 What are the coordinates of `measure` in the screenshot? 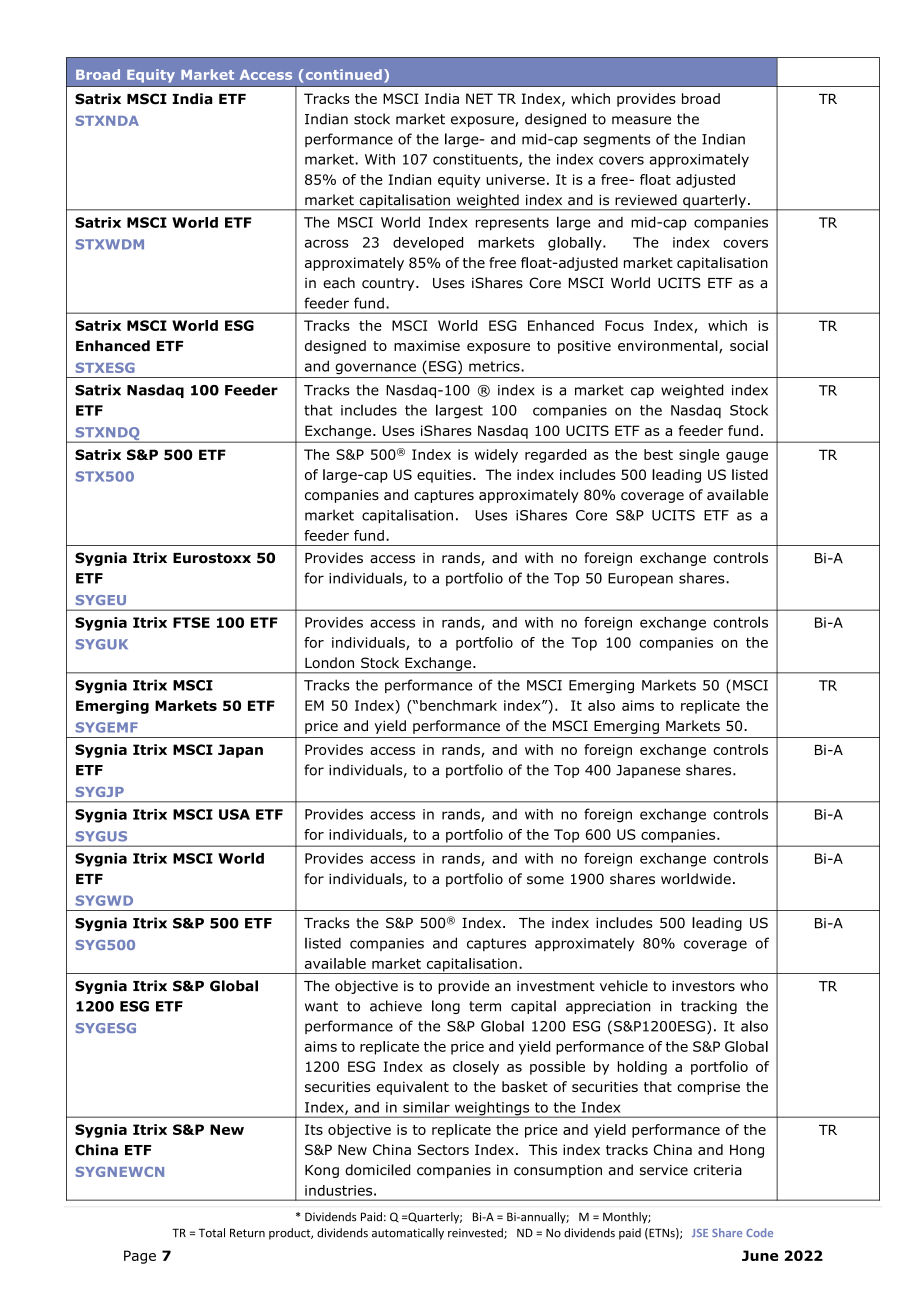 It's located at (641, 120).
